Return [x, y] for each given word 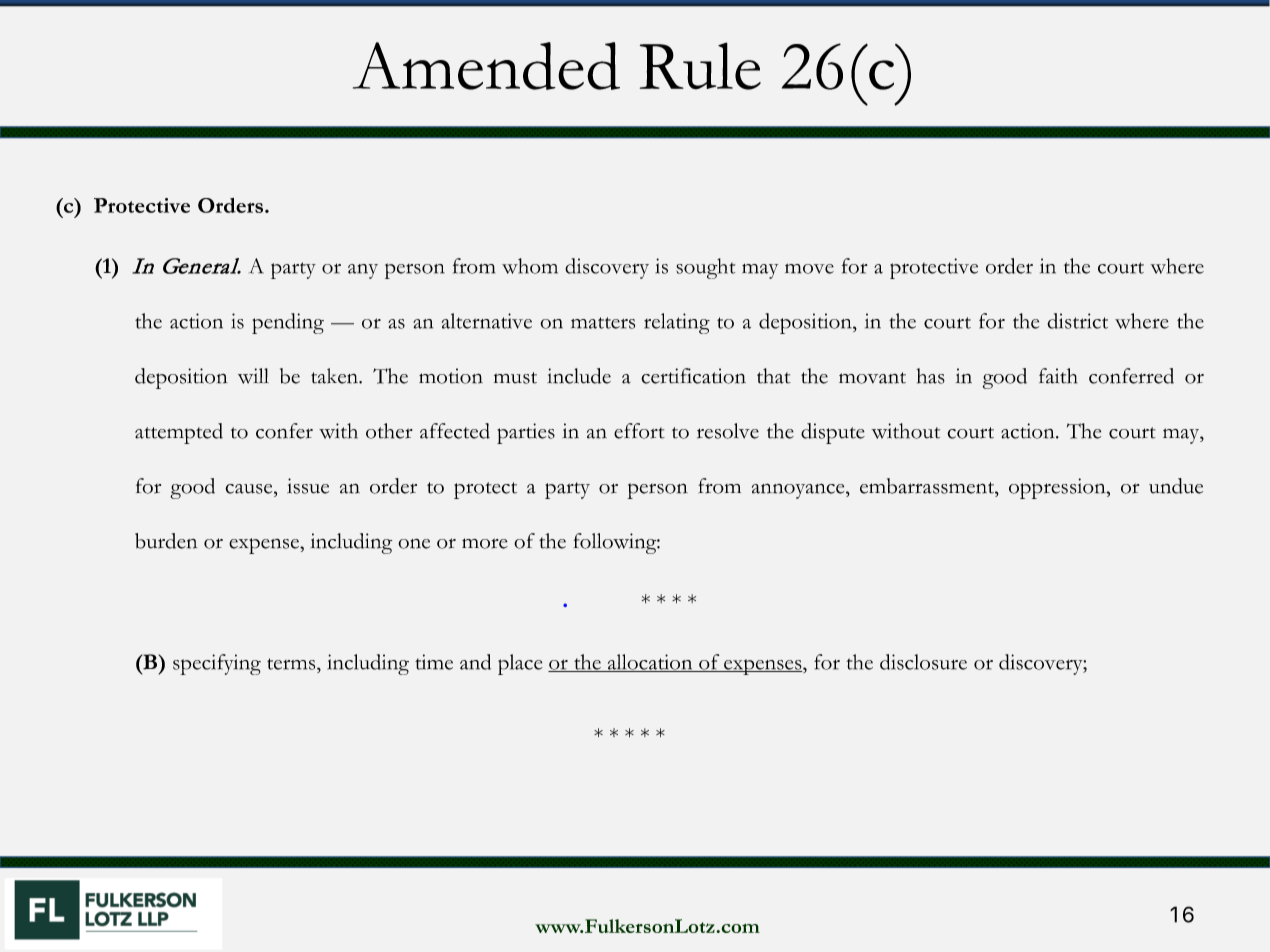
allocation [650, 663]
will [253, 376]
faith [1058, 376]
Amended [486, 66]
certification [693, 376]
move [809, 269]
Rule [700, 66]
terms [292, 664]
